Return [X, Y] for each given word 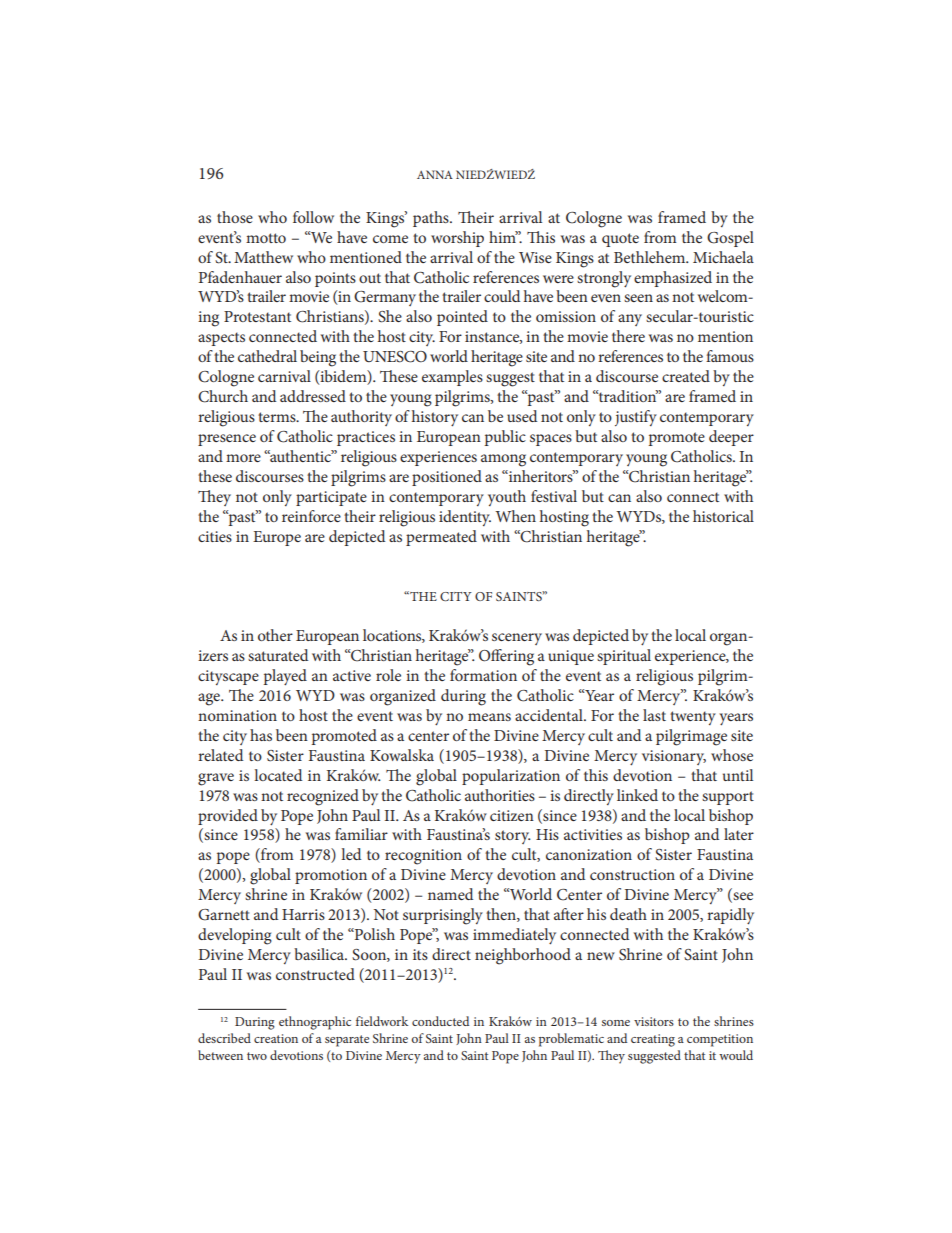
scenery [517, 639]
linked [637, 795]
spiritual [624, 657]
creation [276, 1038]
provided [228, 817]
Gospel [730, 239]
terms [278, 417]
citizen [512, 815]
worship [457, 239]
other [275, 635]
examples [452, 378]
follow [313, 217]
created [686, 376]
